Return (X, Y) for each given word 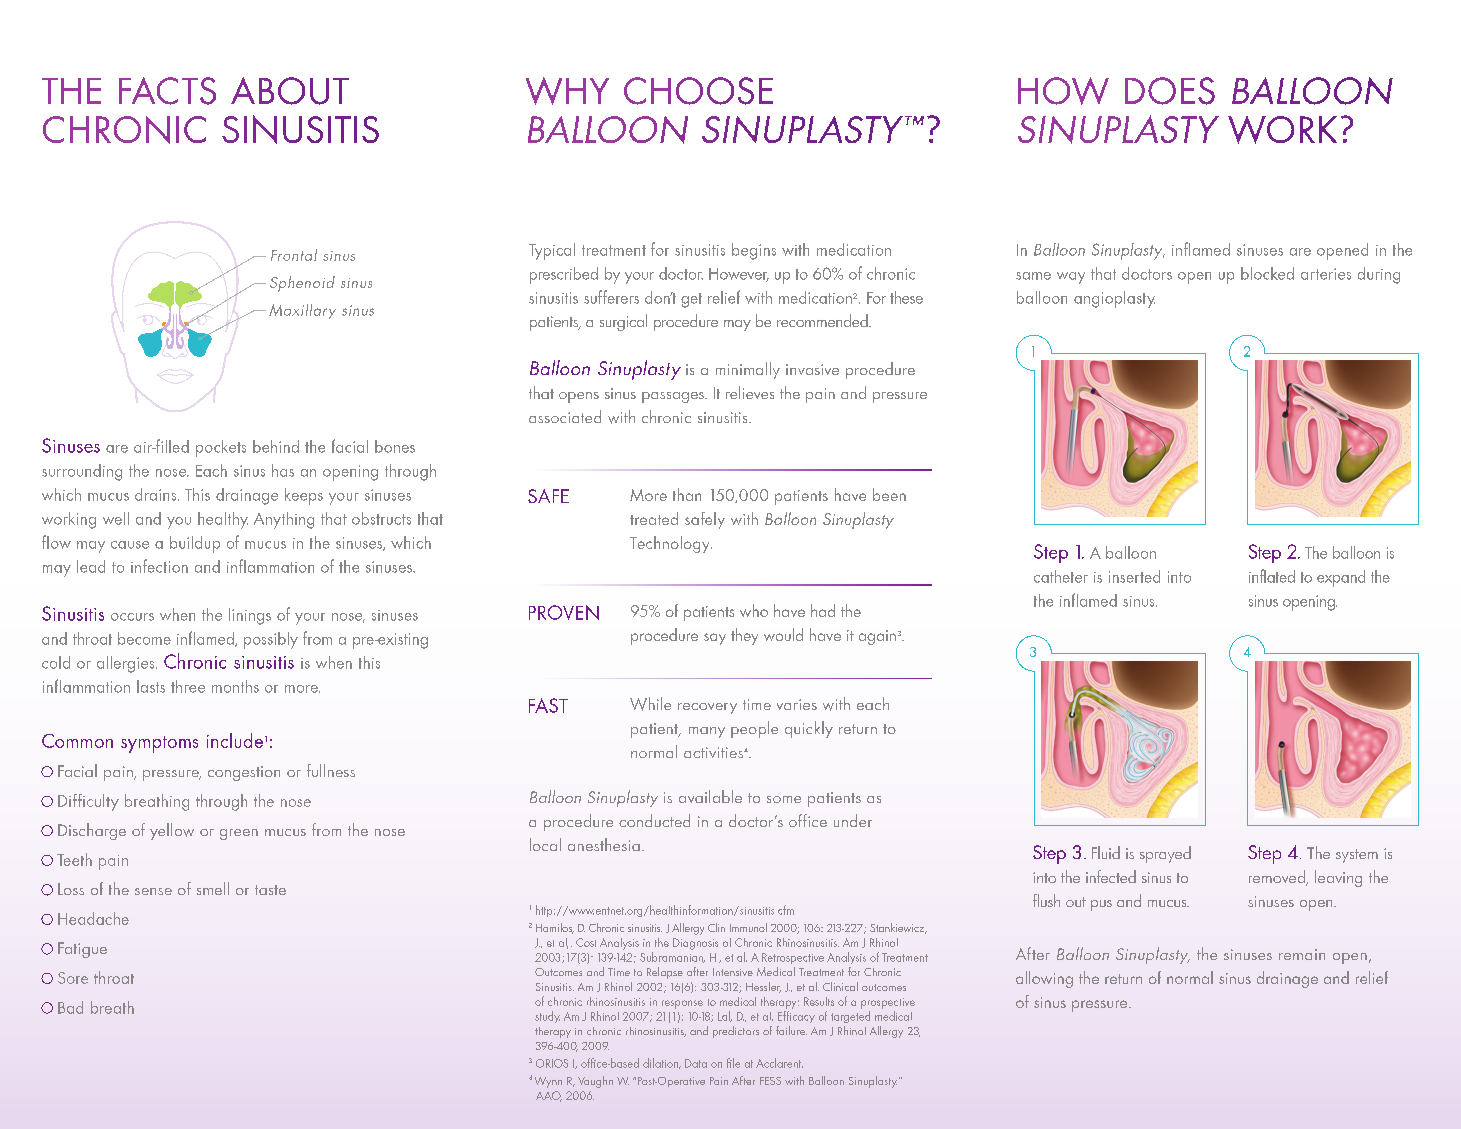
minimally (748, 370)
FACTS (167, 91)
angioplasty (1114, 299)
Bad (70, 1007)
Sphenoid (302, 284)
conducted (654, 820)
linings (250, 616)
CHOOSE (698, 91)
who (754, 610)
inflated (1272, 576)
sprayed (1165, 854)
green (239, 834)
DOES (1170, 91)
